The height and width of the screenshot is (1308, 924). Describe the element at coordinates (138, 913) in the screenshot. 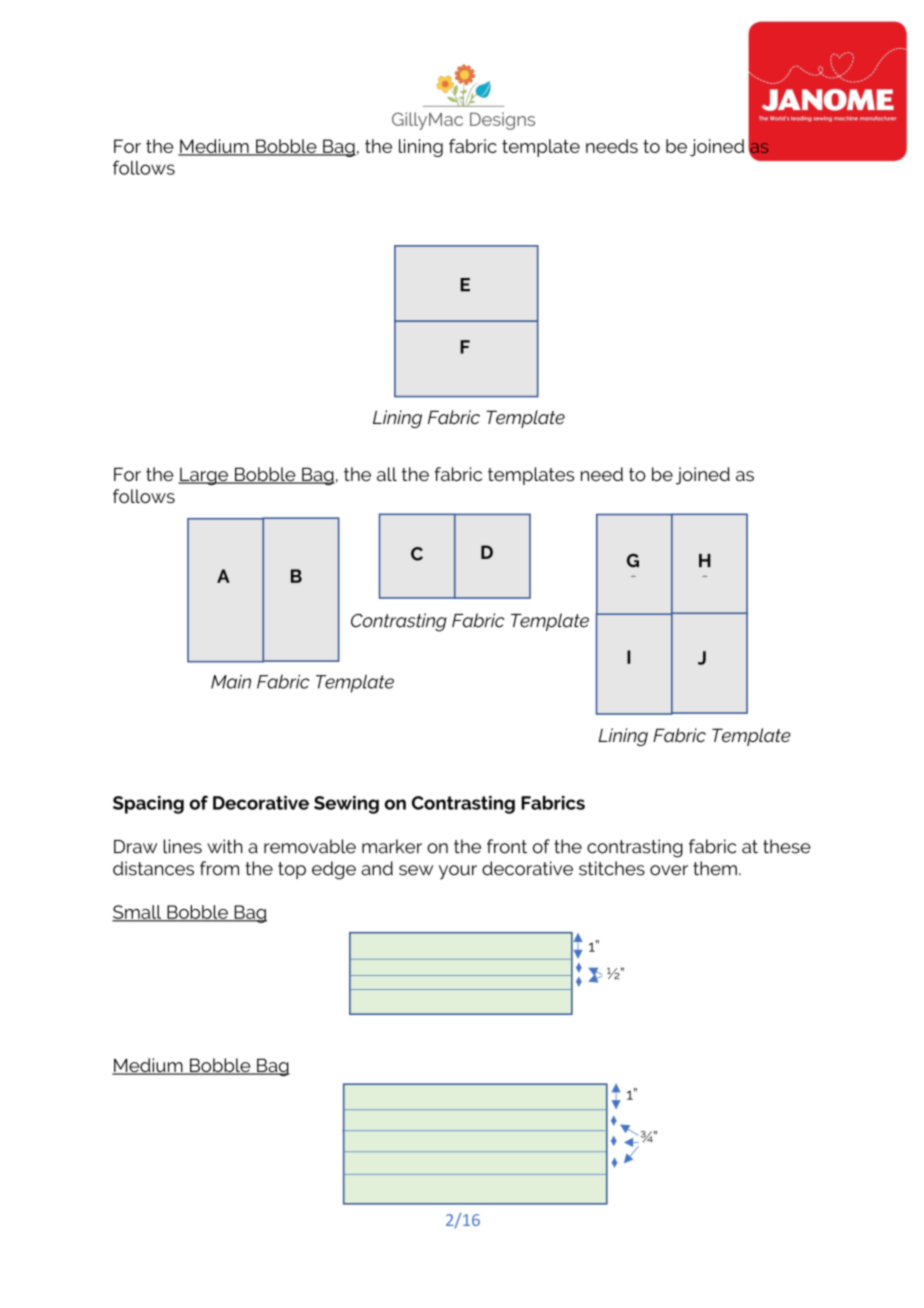

I see `Small` at that location.
